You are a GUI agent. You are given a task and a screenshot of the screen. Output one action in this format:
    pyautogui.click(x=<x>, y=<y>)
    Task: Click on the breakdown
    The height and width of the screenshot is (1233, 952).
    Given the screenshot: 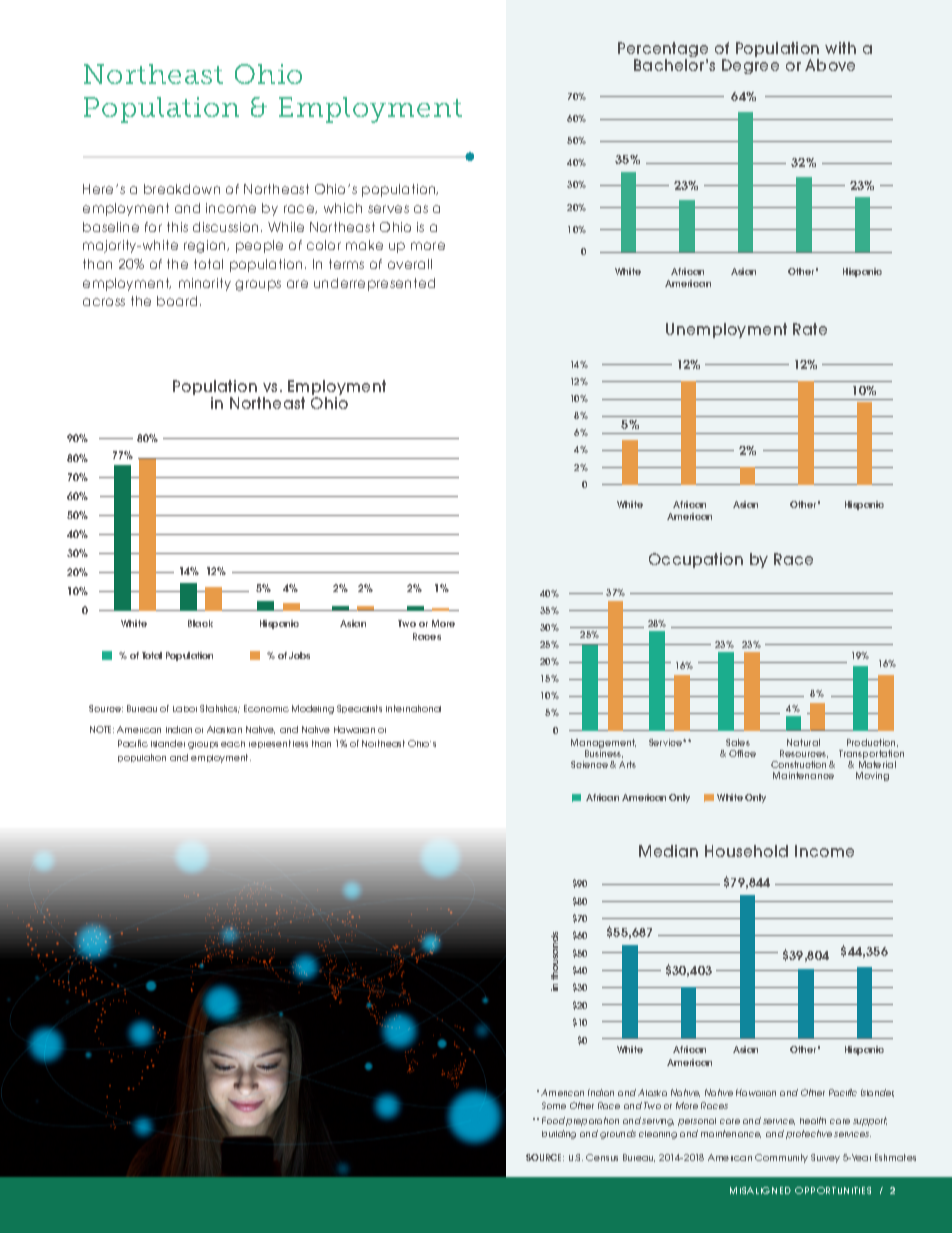 What is the action you would take?
    pyautogui.click(x=182, y=189)
